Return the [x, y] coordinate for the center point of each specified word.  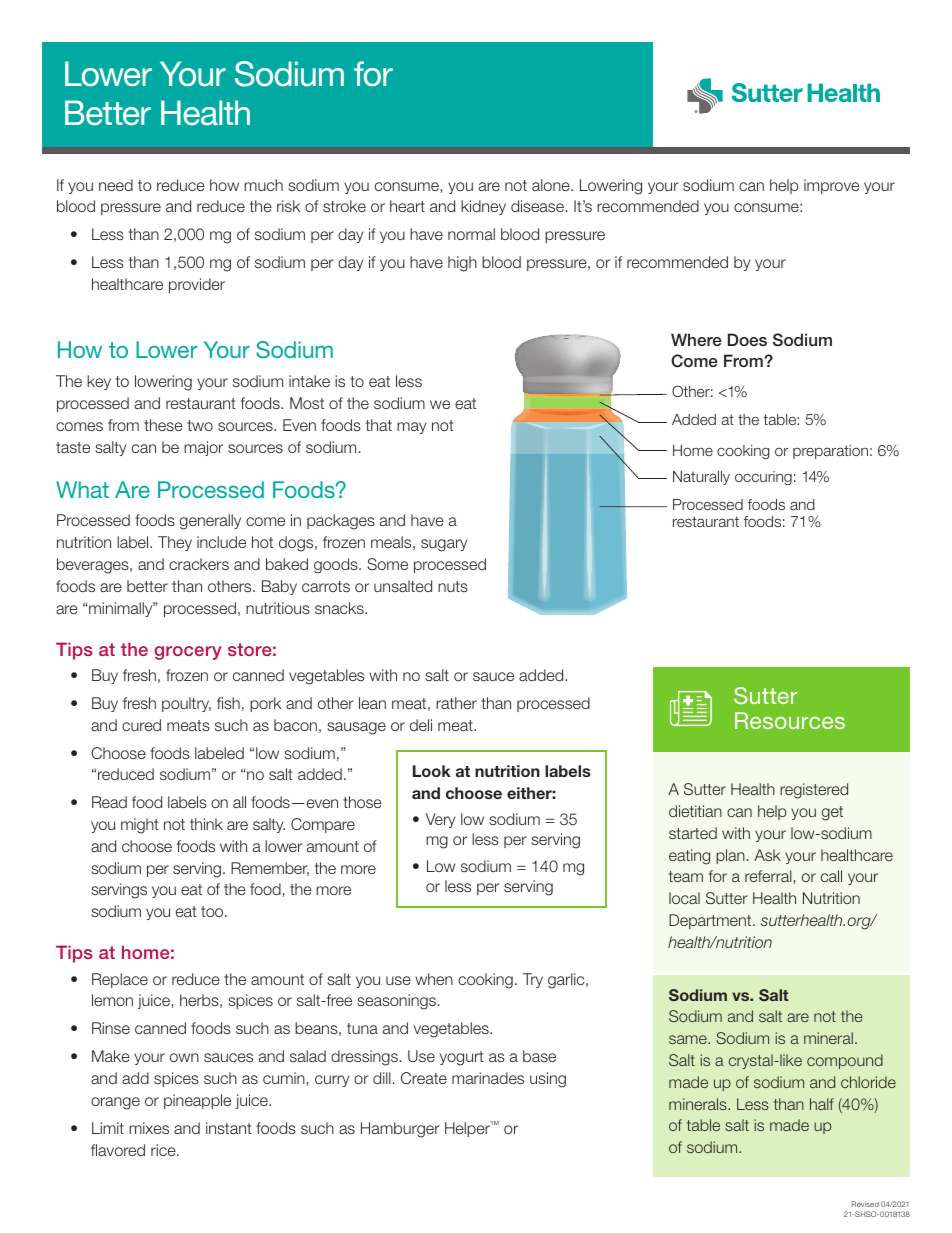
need [116, 185]
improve [831, 186]
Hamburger [400, 1130]
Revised [865, 1204]
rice [164, 1150]
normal [471, 234]
